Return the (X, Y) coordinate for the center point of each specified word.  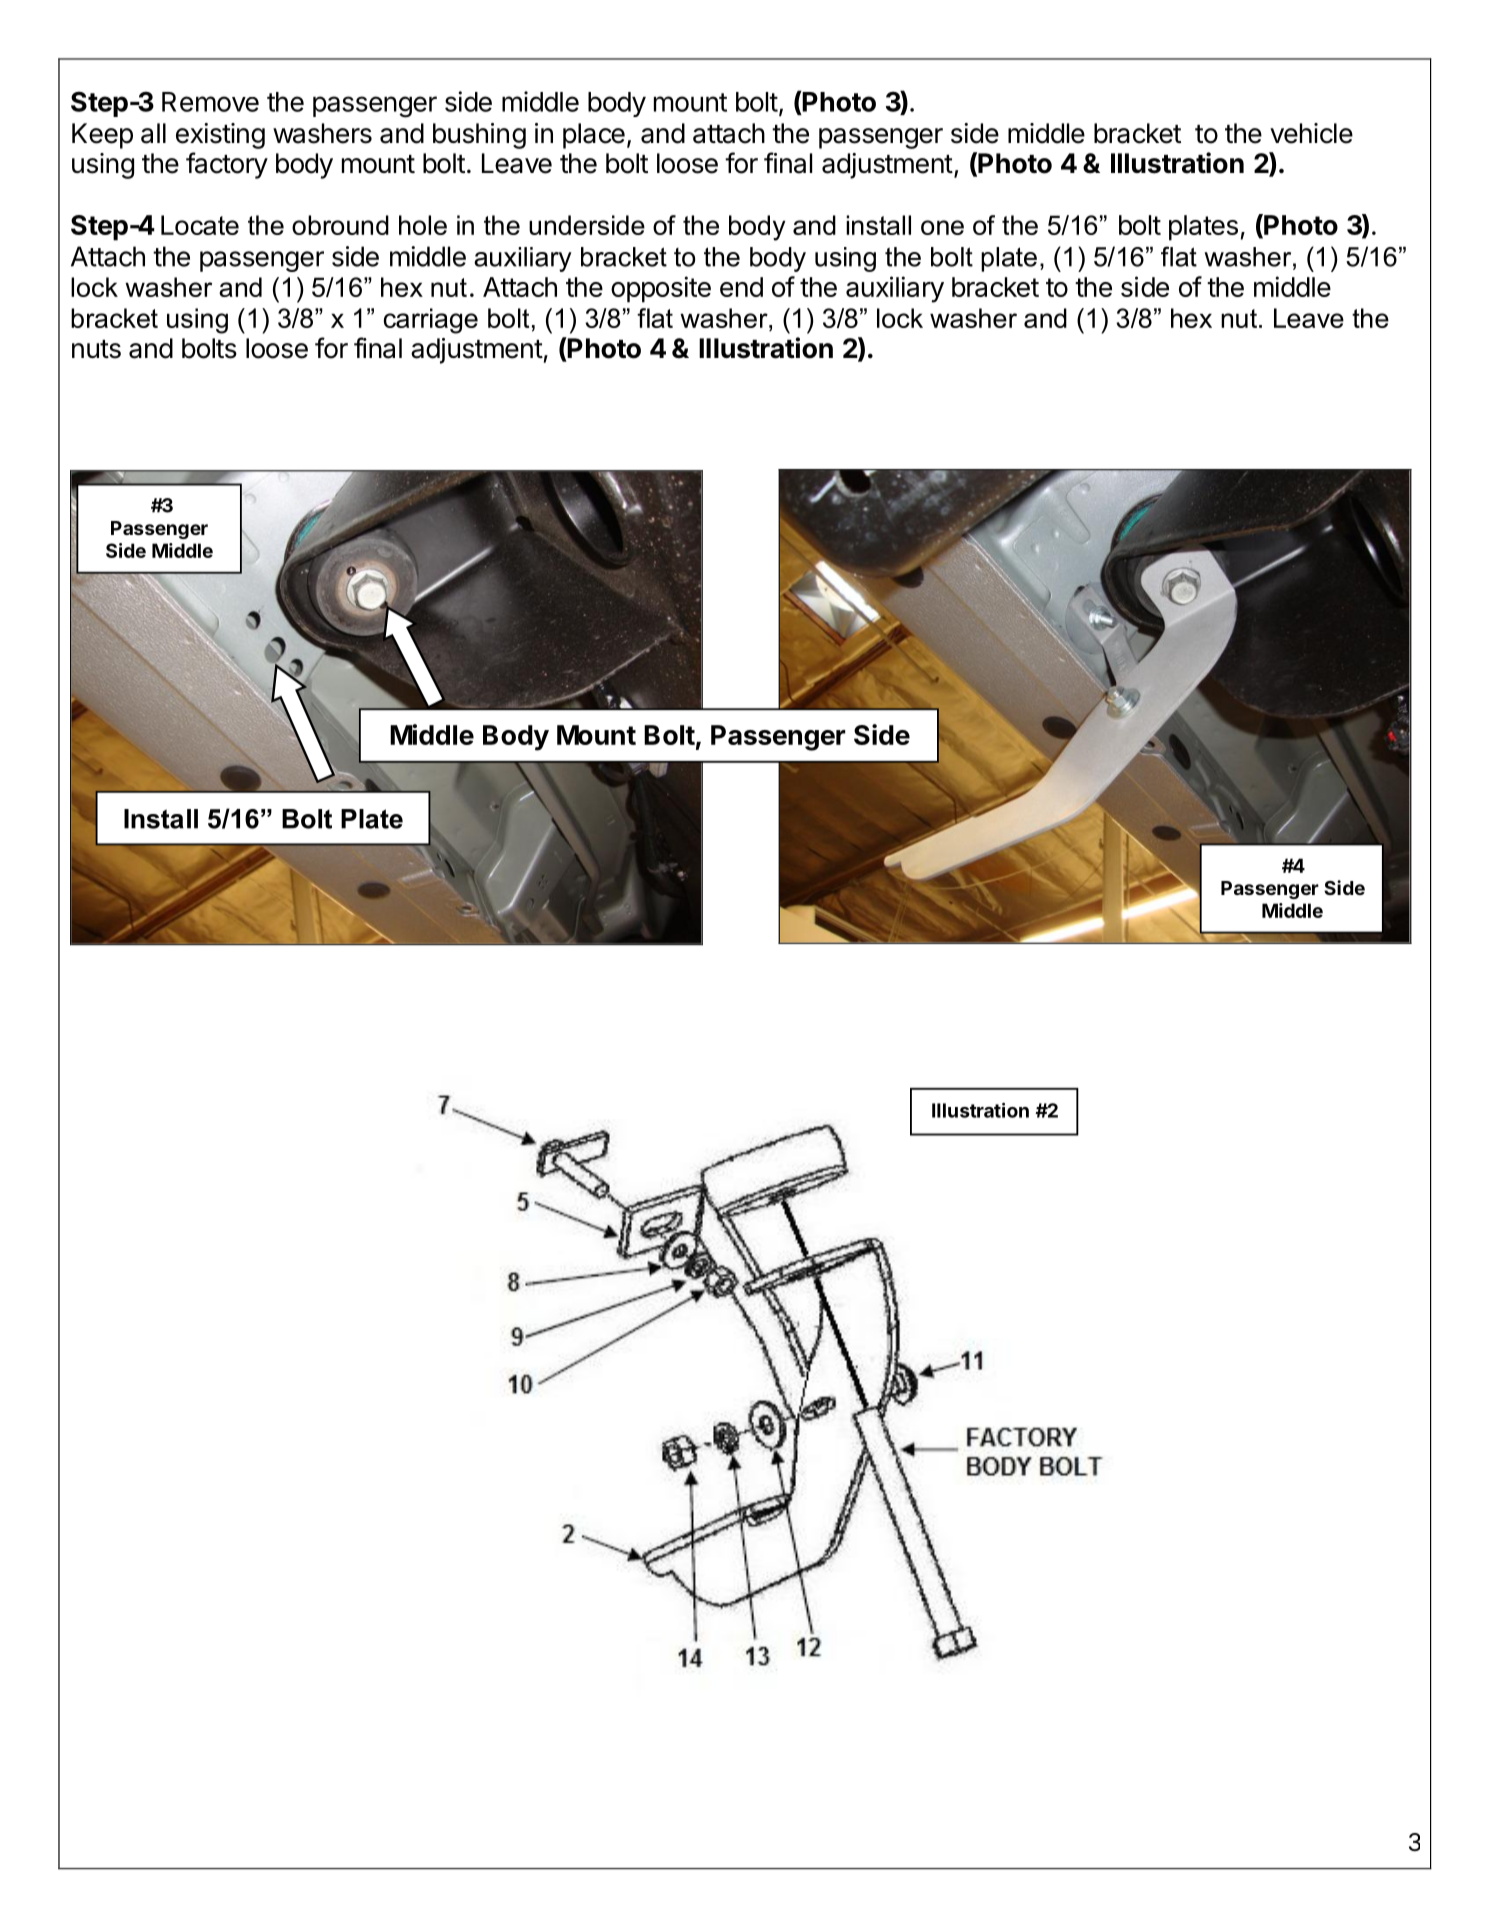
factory (227, 165)
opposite (661, 289)
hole (423, 225)
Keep (102, 136)
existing (220, 136)
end (741, 287)
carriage (431, 321)
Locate (200, 225)
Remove (210, 102)
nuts (96, 349)
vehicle (1311, 133)
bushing (479, 136)
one (942, 227)
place (594, 136)
